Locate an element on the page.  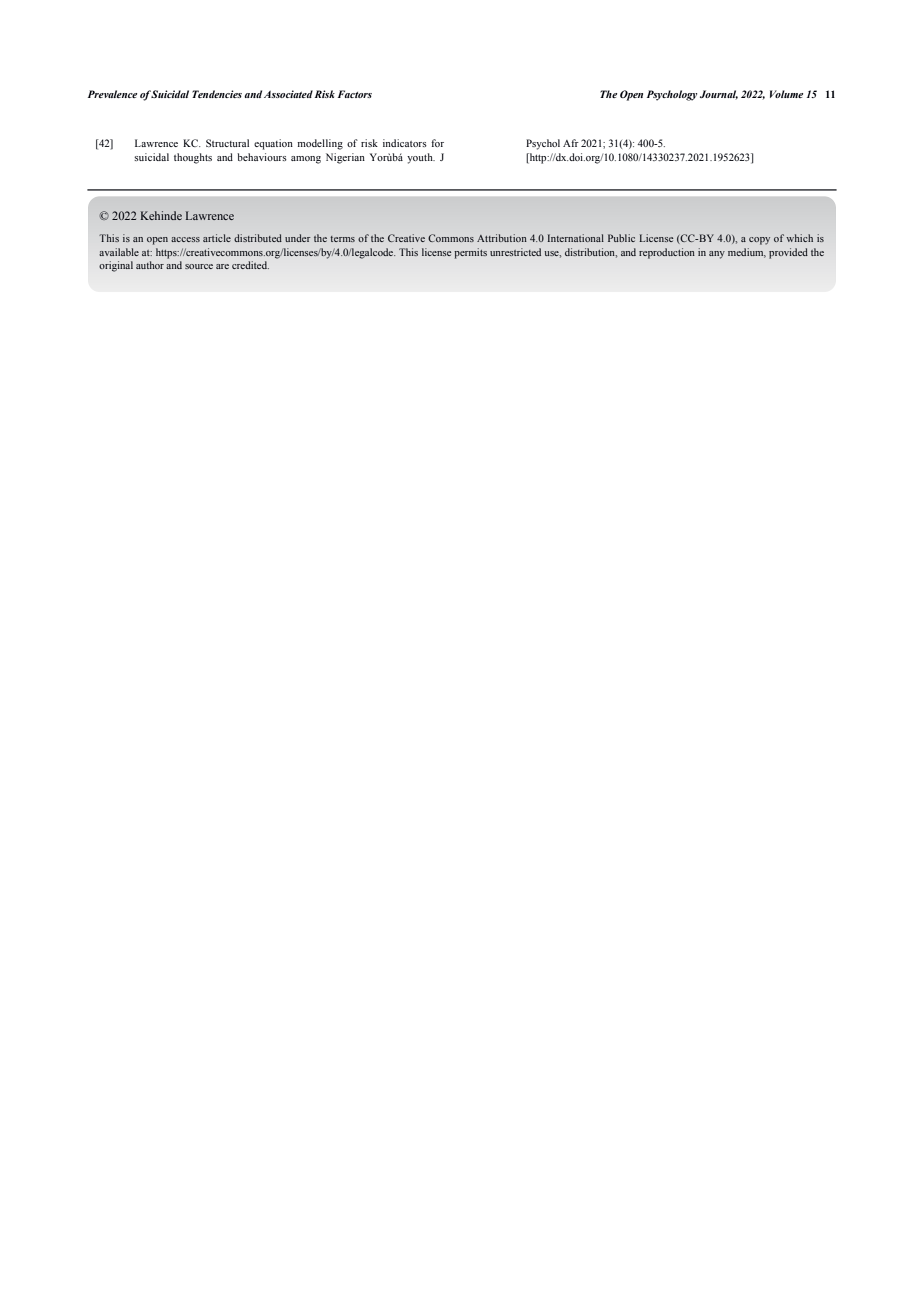
Factors is located at coordinates (355, 94).
